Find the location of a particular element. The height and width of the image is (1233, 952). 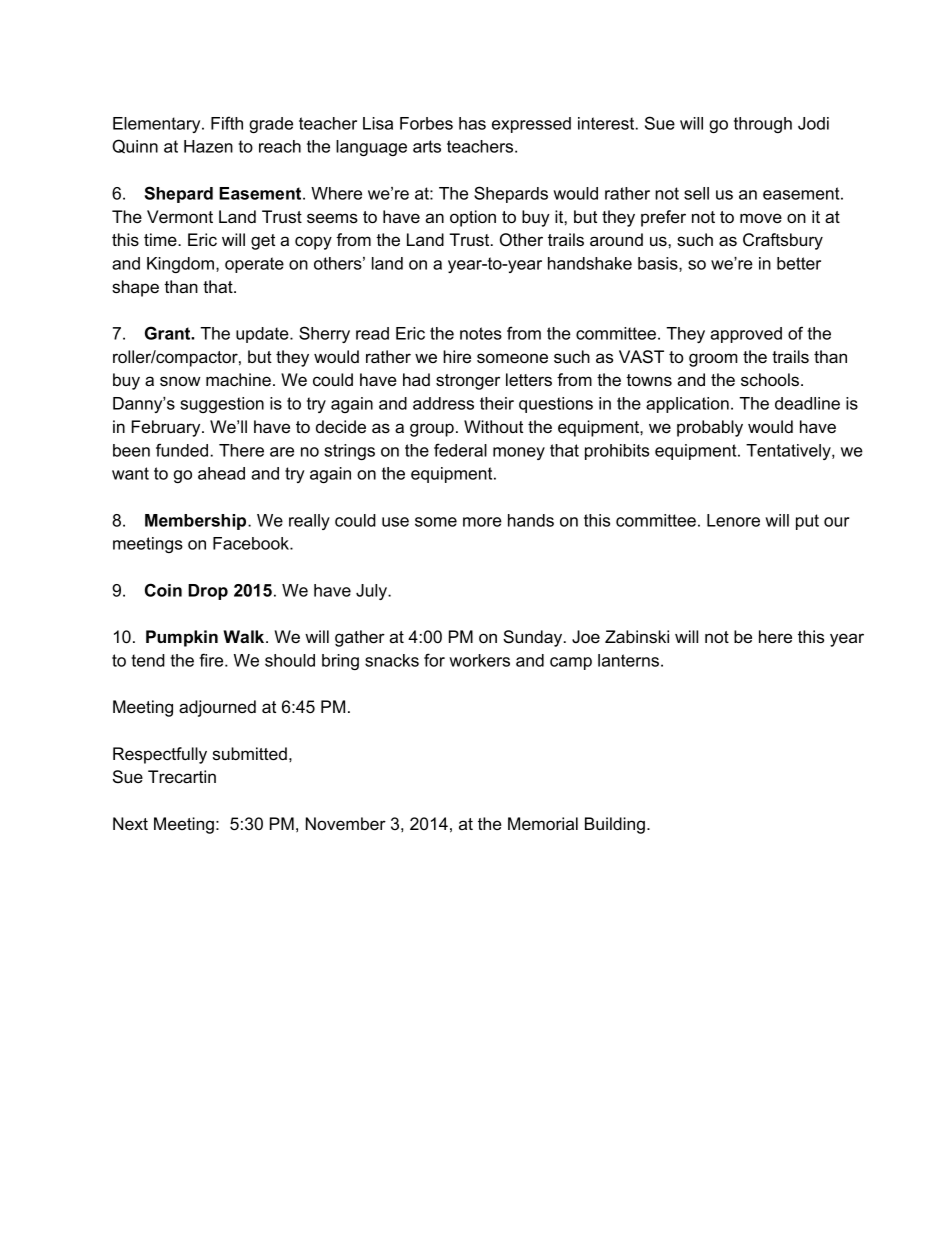

ahead is located at coordinates (221, 473).
